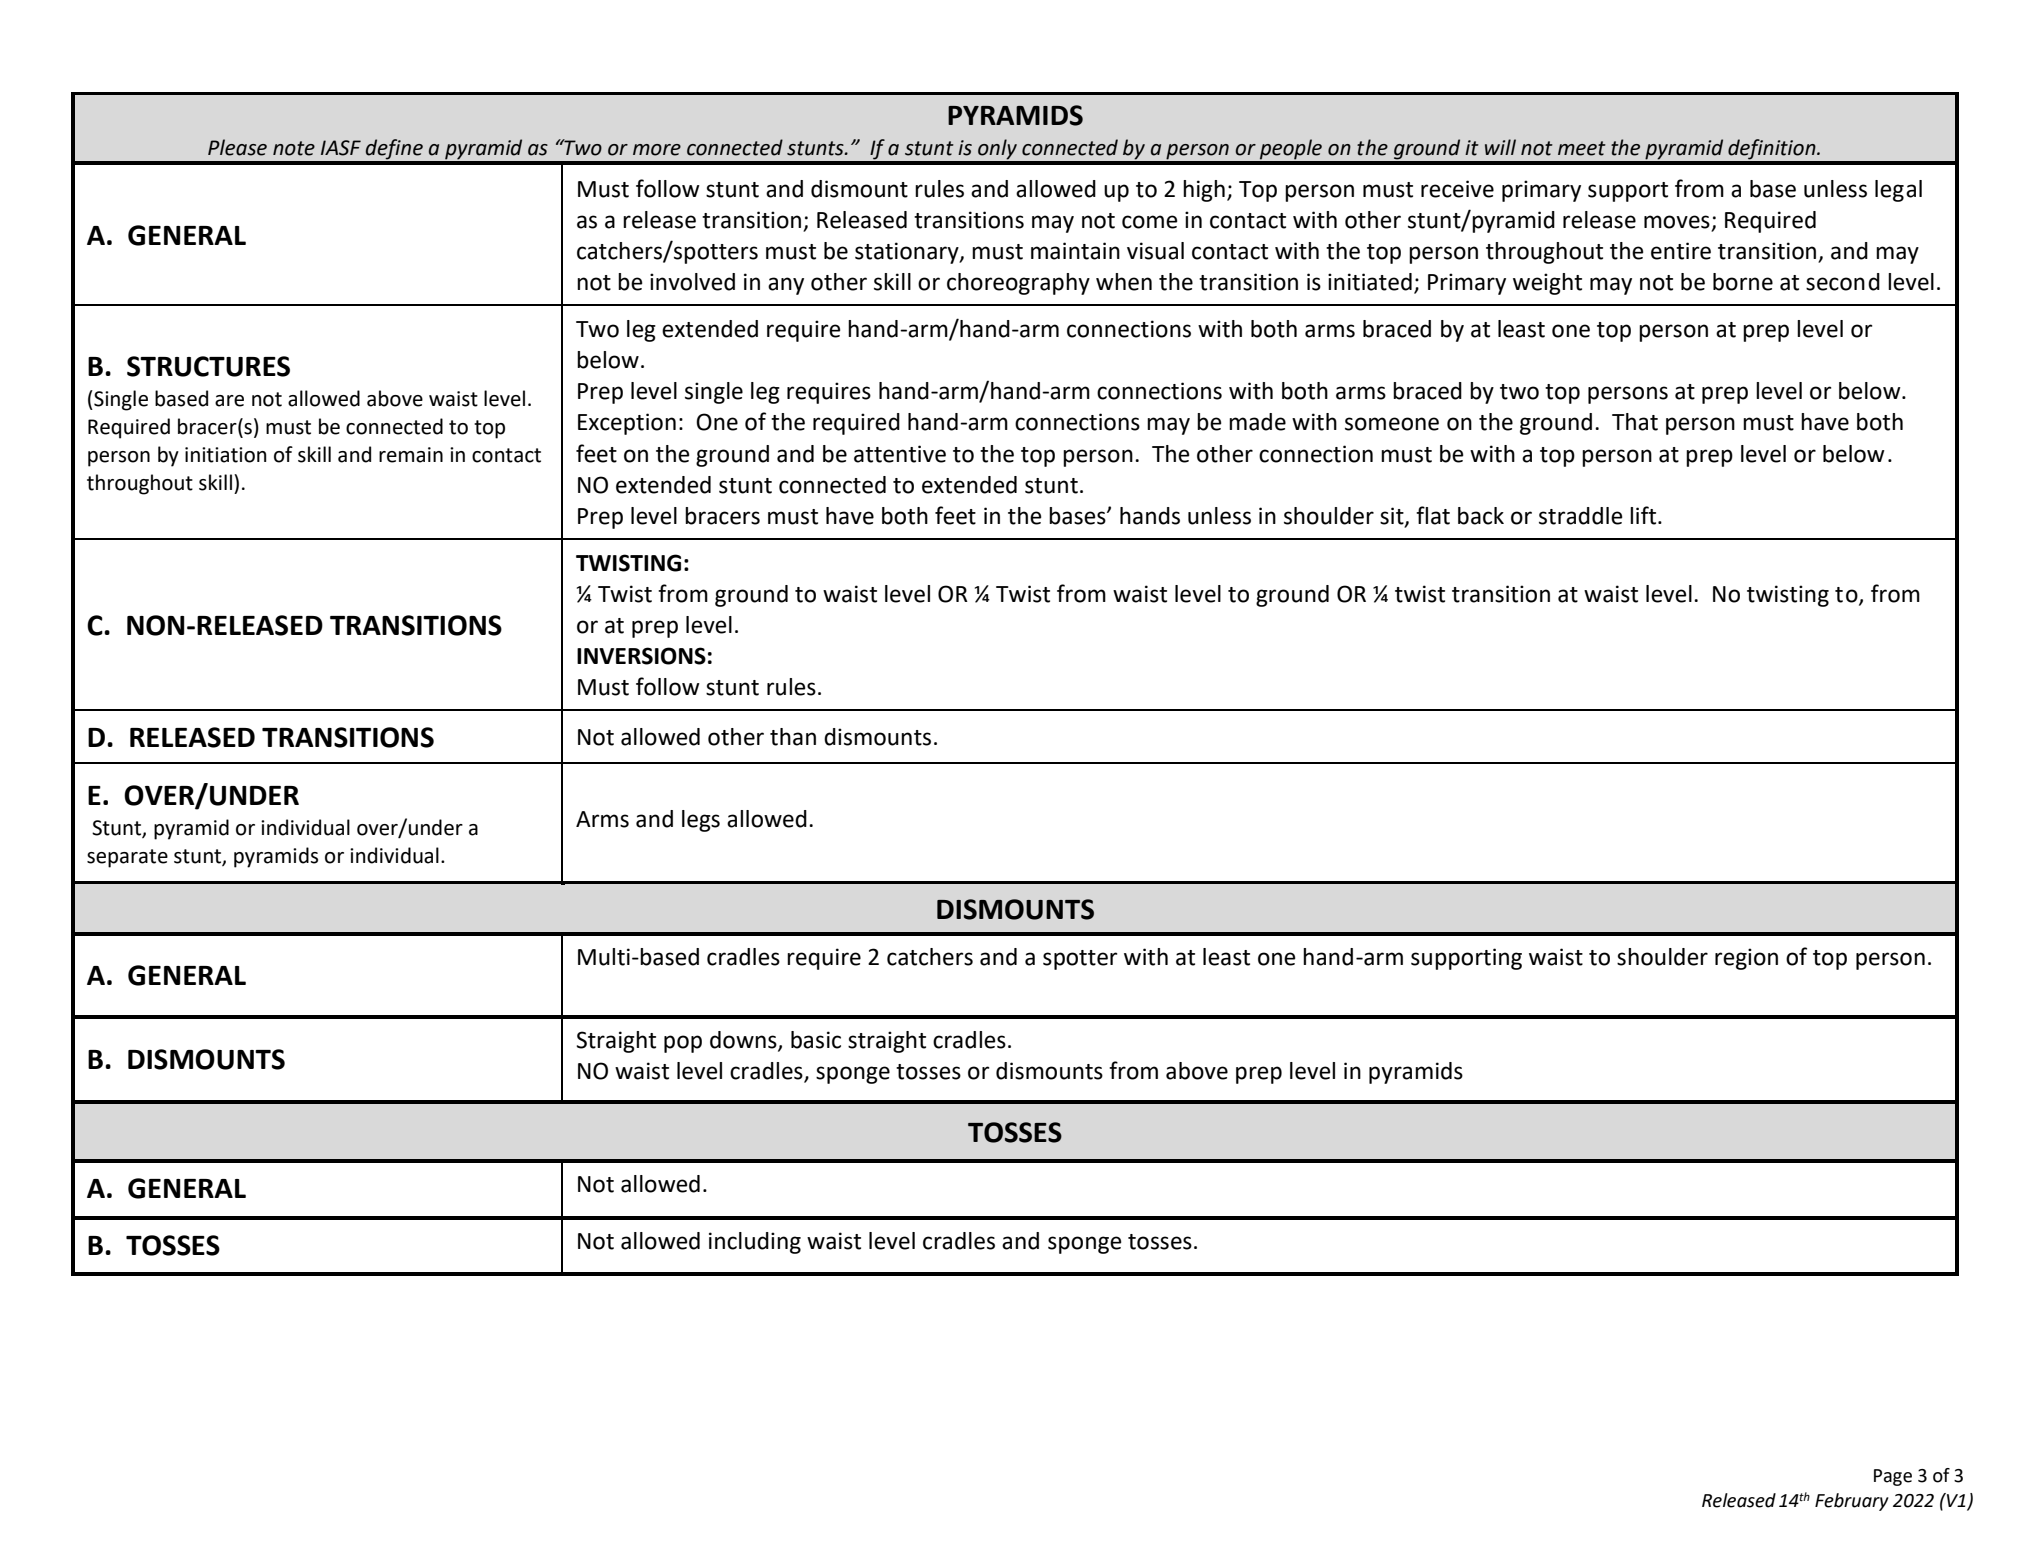  What do you see at coordinates (755, 1243) in the document?
I see `including` at bounding box center [755, 1243].
